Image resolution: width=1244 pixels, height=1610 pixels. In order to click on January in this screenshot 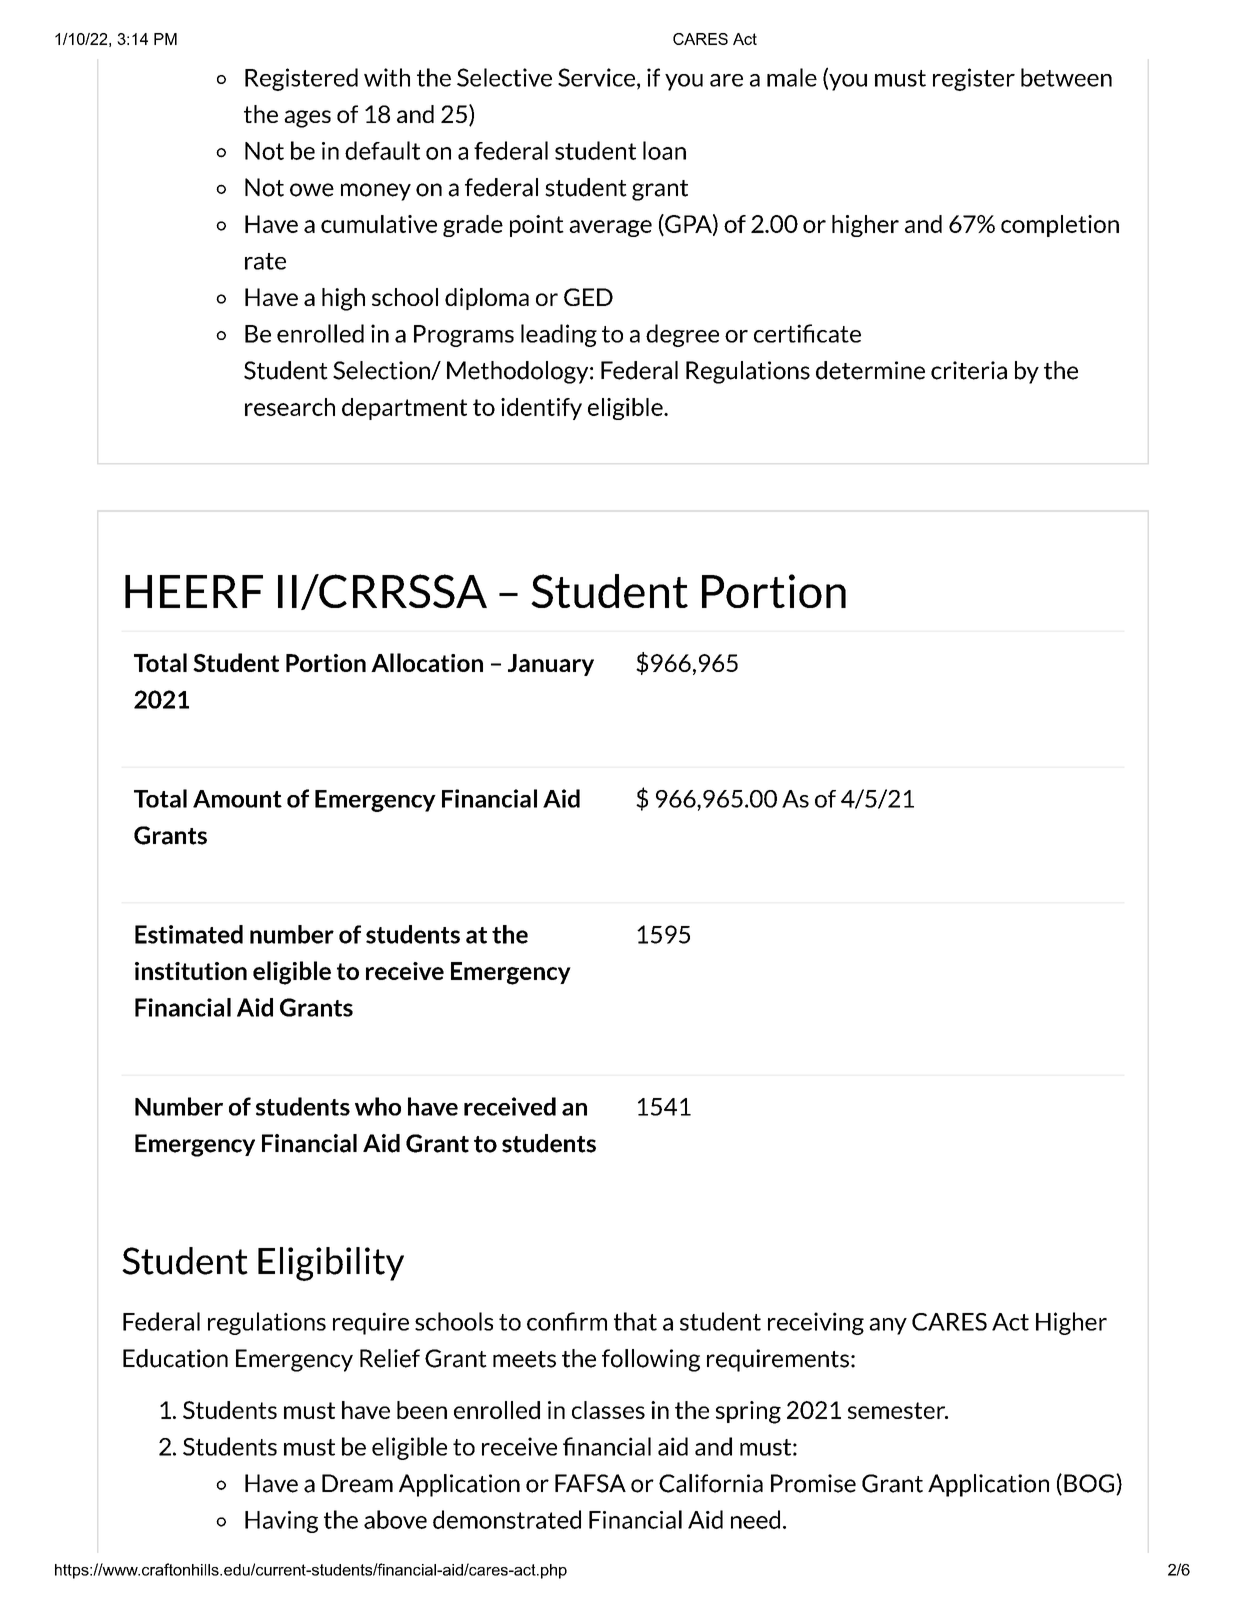, I will do `click(551, 665)`.
